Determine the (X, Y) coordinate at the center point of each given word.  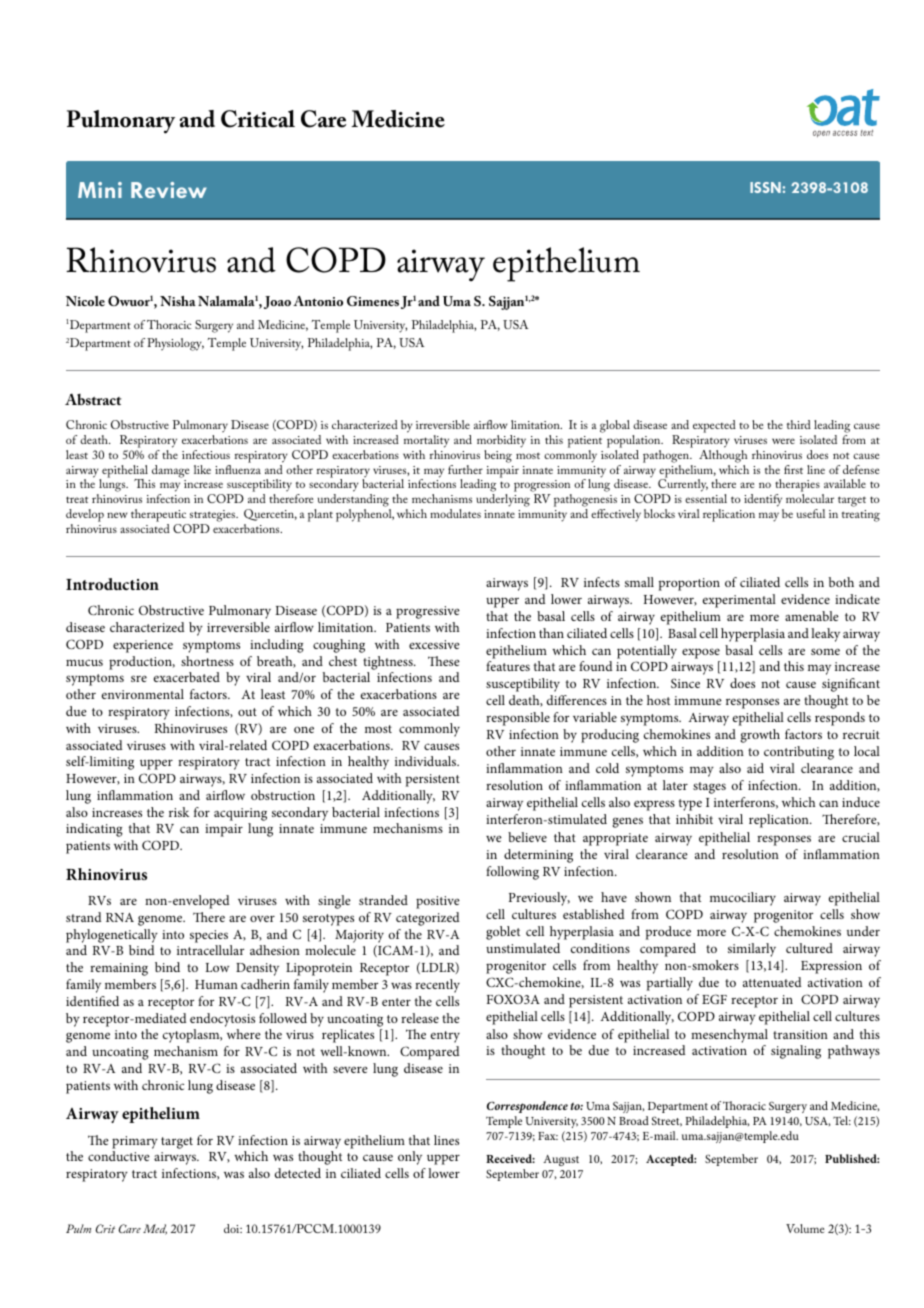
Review (169, 190)
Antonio (318, 301)
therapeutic (160, 517)
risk (179, 812)
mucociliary (743, 899)
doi (233, 1228)
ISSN (765, 187)
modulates (455, 513)
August (561, 1160)
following (512, 873)
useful (811, 513)
